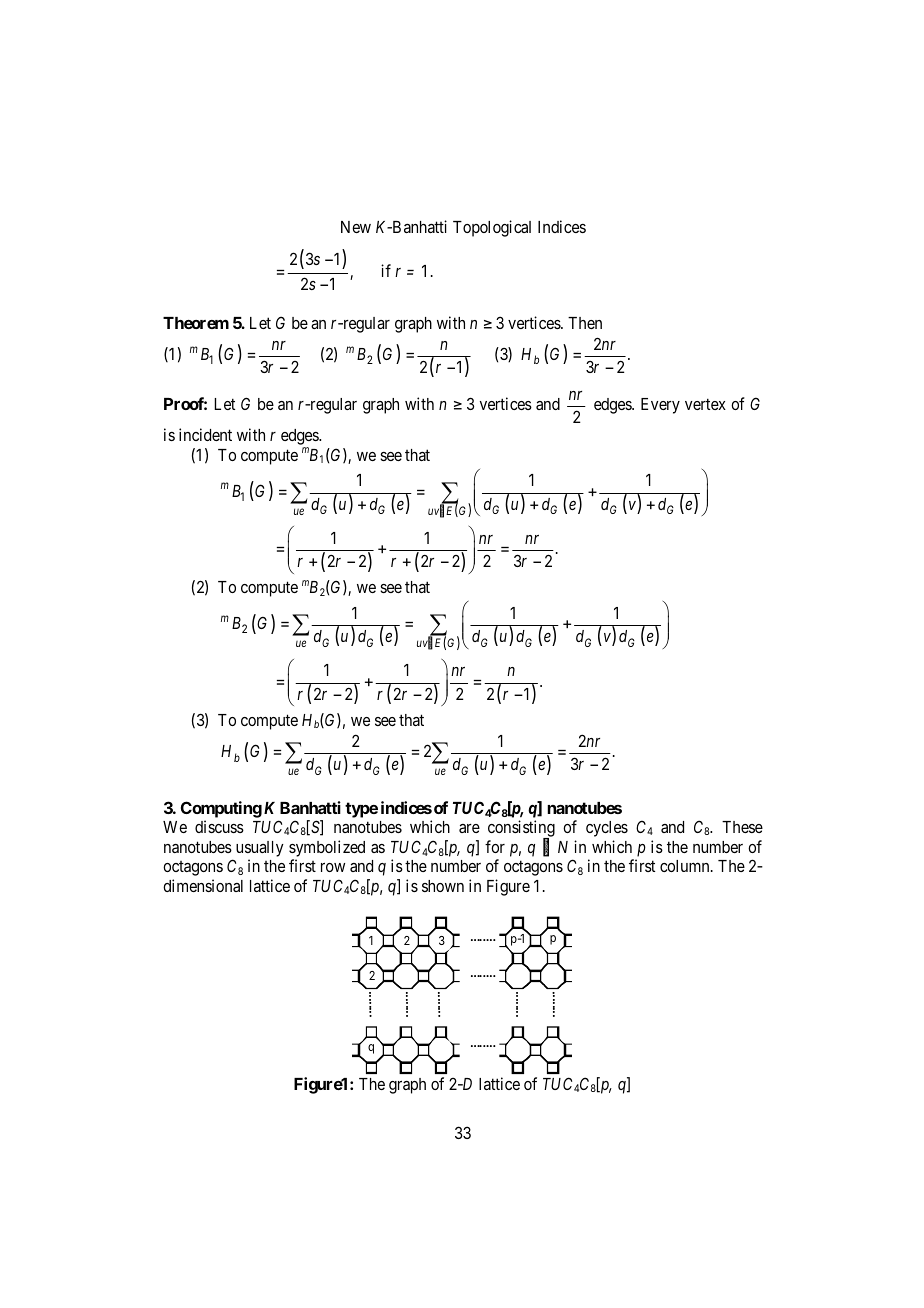 The width and height of the page is (924, 1308). I want to click on incident, so click(205, 434).
